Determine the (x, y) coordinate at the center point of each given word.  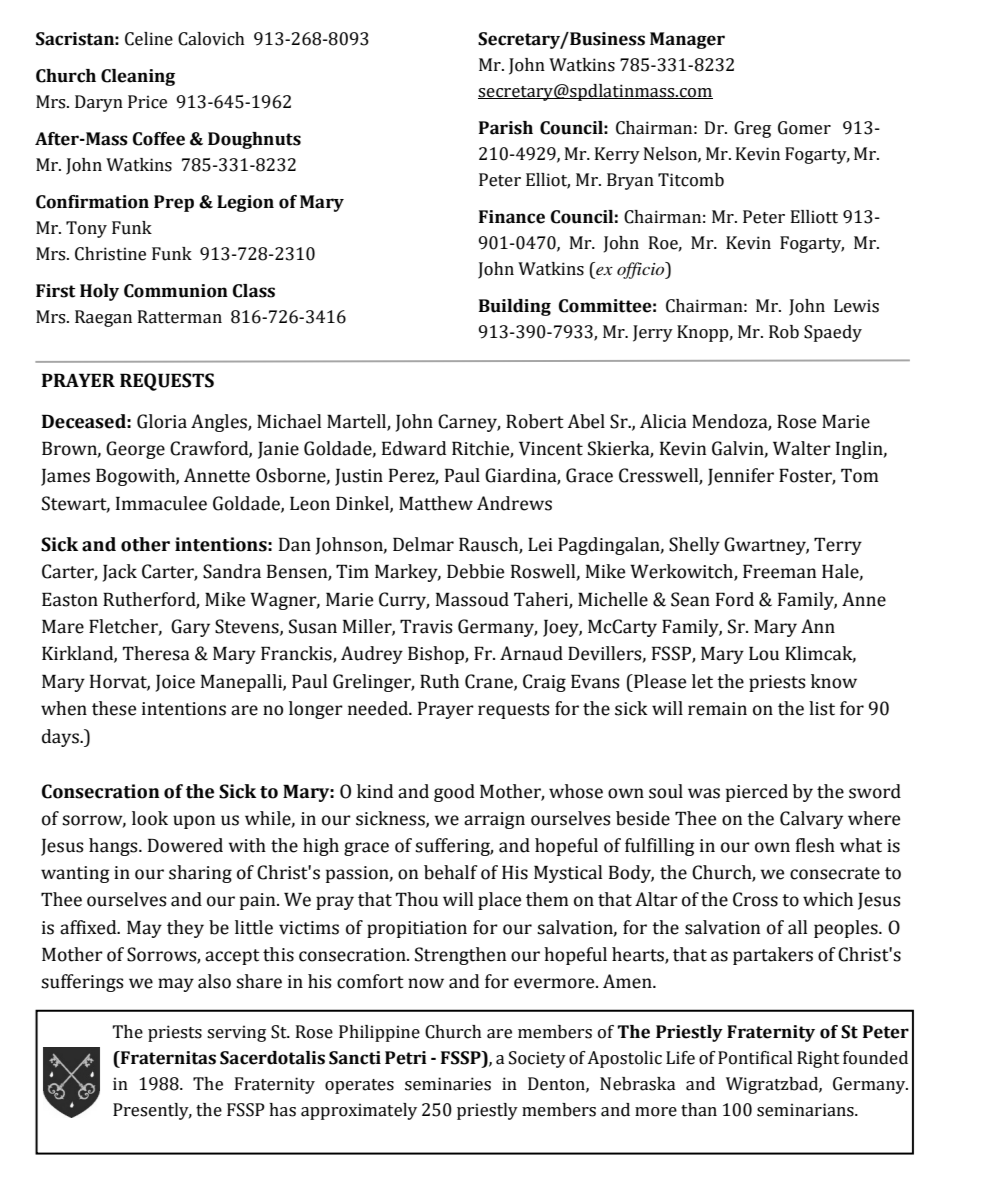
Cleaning (138, 77)
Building (515, 307)
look (150, 818)
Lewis (856, 306)
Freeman (779, 571)
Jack (120, 573)
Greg (752, 129)
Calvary (811, 820)
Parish (506, 128)
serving (236, 1033)
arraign (494, 820)
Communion (176, 291)
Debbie (475, 571)
